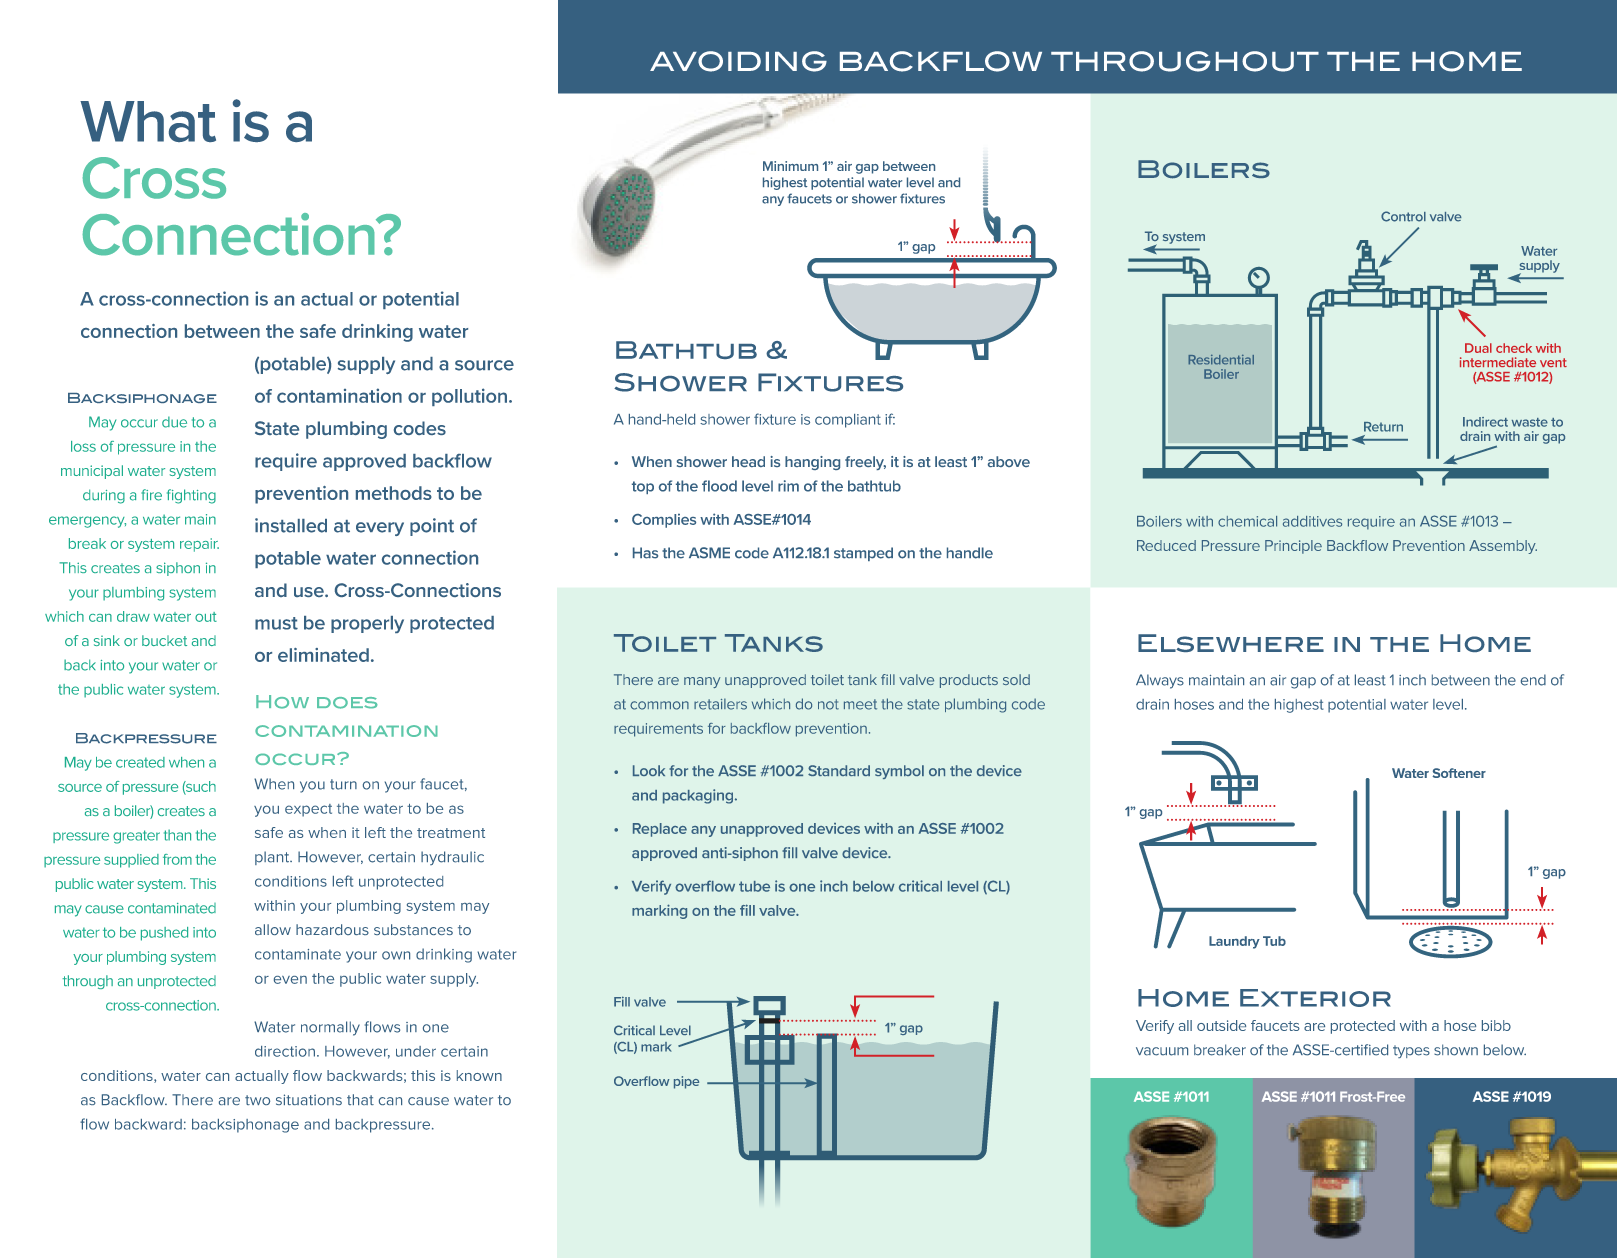 Image resolution: width=1617 pixels, height=1258 pixels. What do you see at coordinates (285, 1051) in the document?
I see `direction` at bounding box center [285, 1051].
